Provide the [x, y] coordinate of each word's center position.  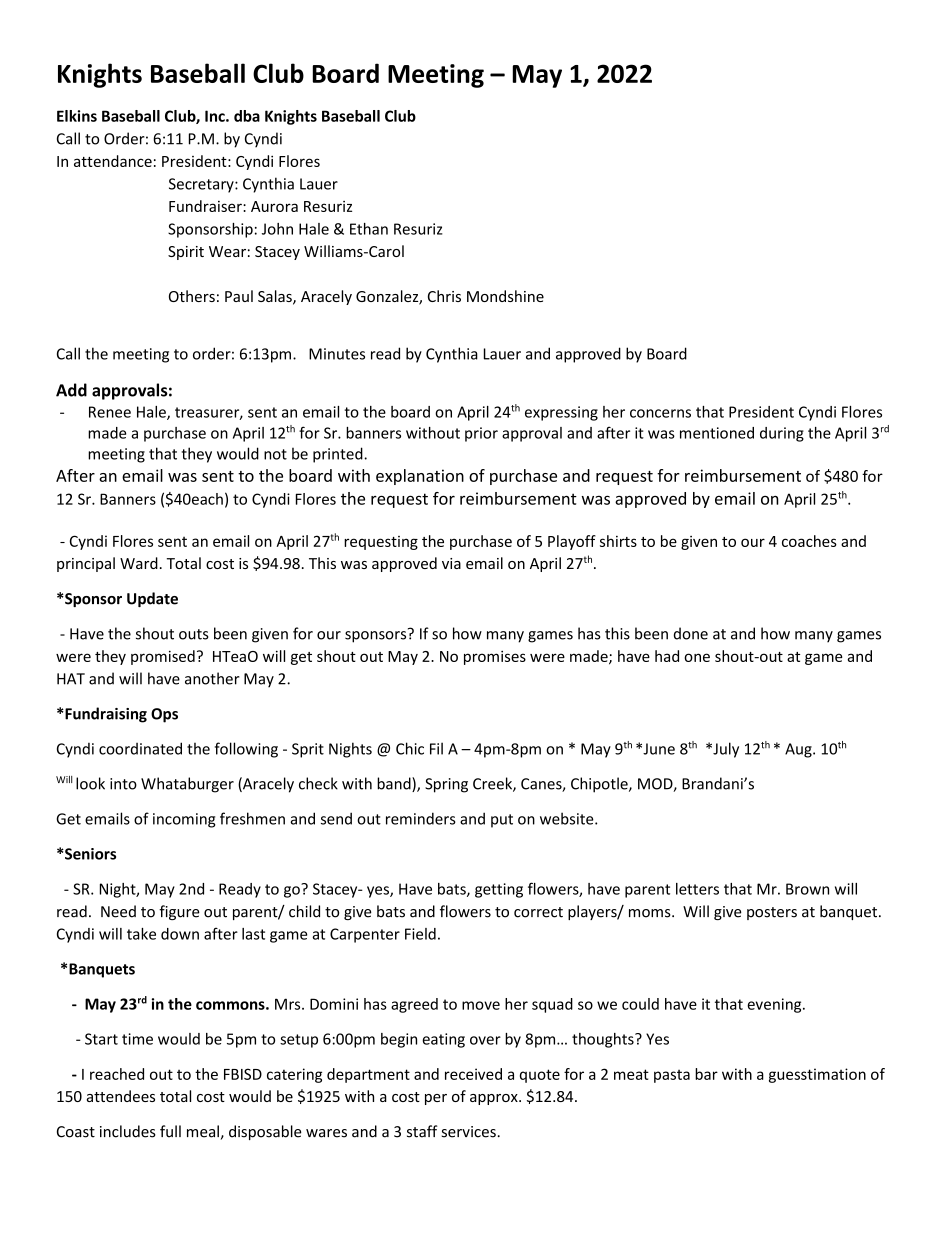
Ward [139, 563]
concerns [660, 413]
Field [420, 934]
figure [179, 912]
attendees [121, 1096]
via [451, 563]
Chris [444, 296]
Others [192, 296]
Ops [164, 715]
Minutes [337, 354]
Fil [436, 748]
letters [697, 889]
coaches [809, 541]
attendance [113, 161]
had [667, 656]
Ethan [369, 229]
